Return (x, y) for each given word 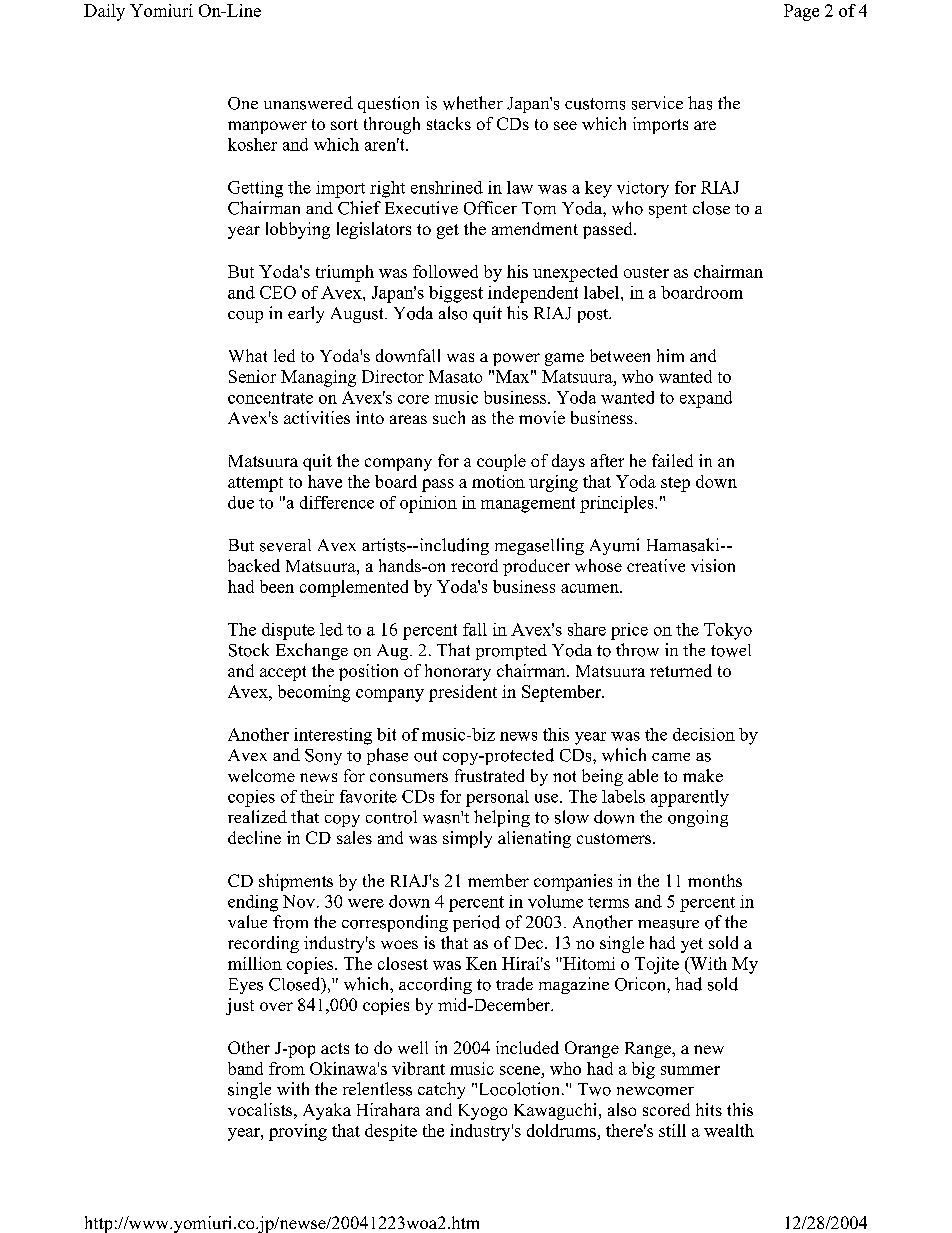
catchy (441, 1090)
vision (713, 565)
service (657, 103)
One (243, 103)
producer (536, 567)
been (277, 586)
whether (473, 103)
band (245, 1068)
